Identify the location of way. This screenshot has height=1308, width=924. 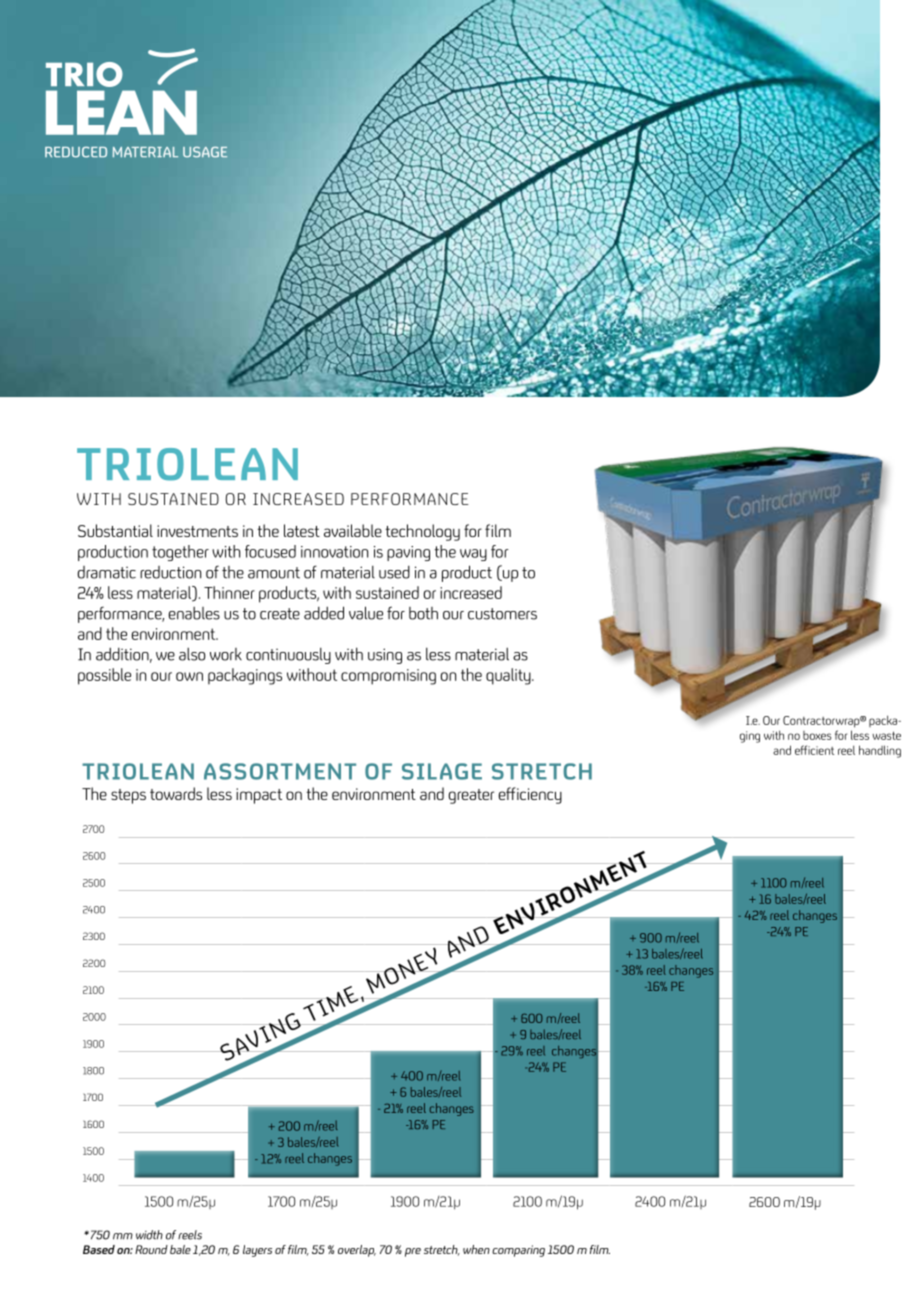
(473, 555).
